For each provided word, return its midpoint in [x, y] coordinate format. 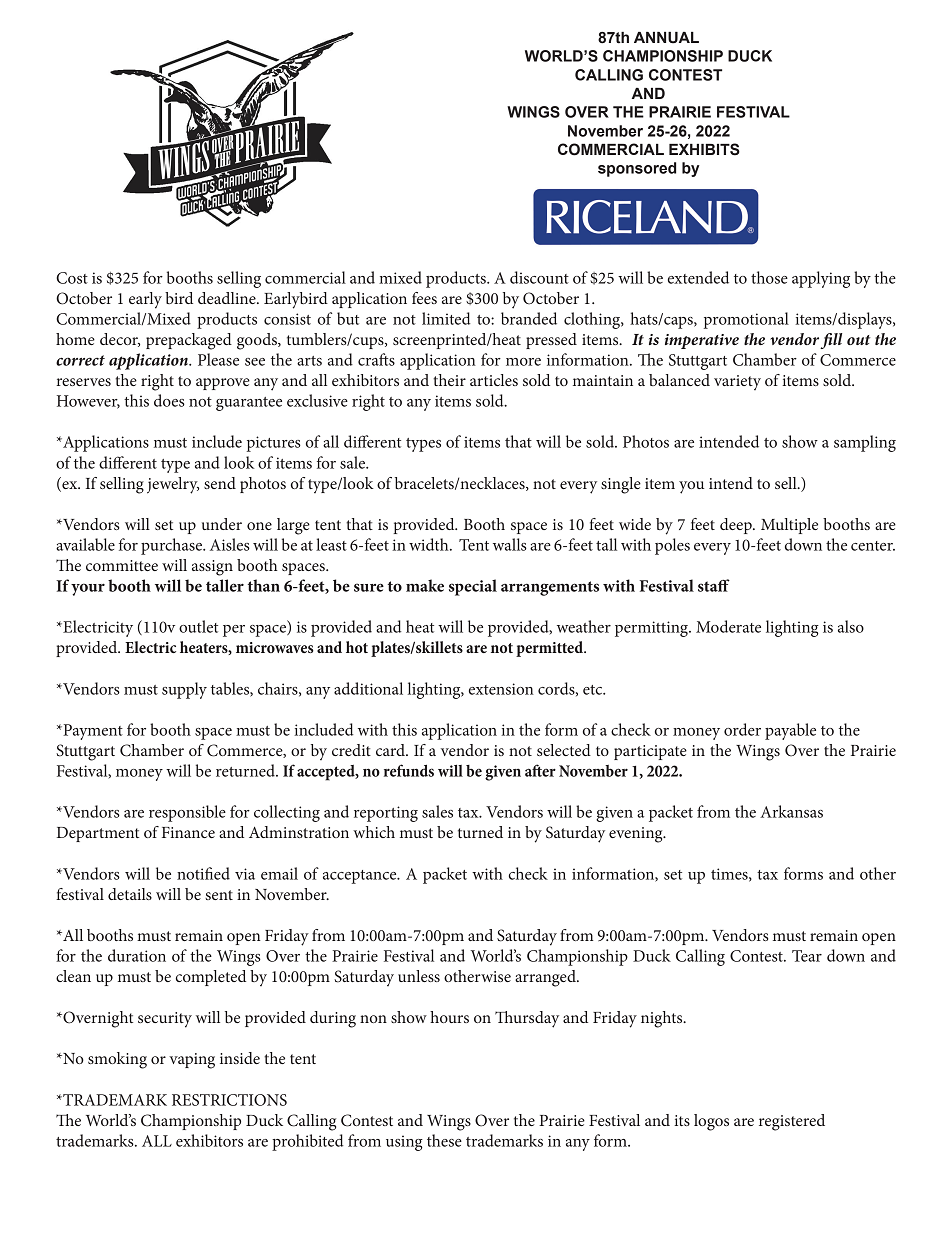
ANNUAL [666, 38]
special [473, 587]
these [444, 1140]
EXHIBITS [704, 149]
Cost [72, 278]
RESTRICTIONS [229, 1100]
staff [714, 585]
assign [212, 568]
